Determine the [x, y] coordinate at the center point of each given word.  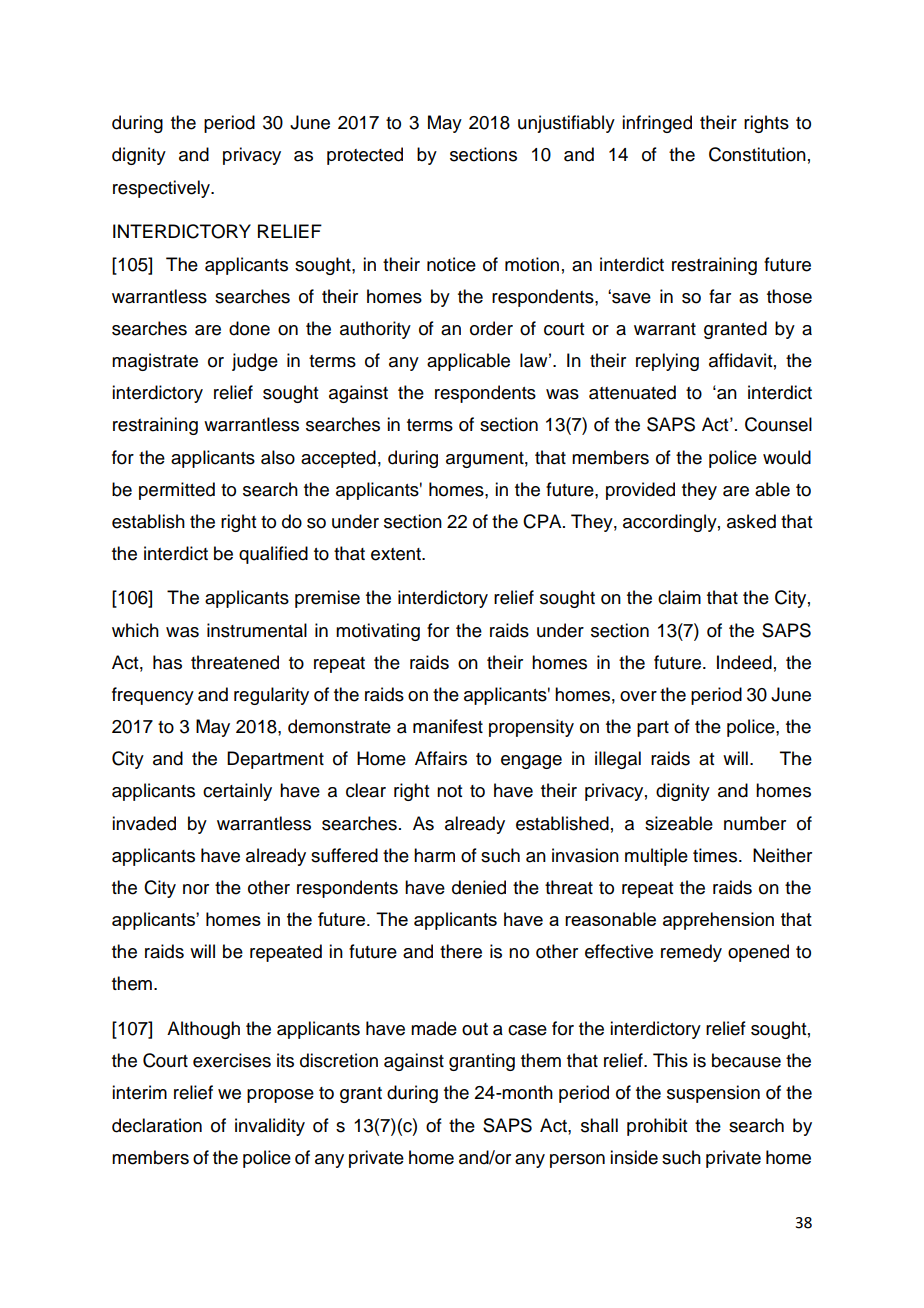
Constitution [757, 154]
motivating [378, 632]
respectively [163, 189]
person [577, 1161]
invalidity [270, 1127]
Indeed [744, 662]
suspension [713, 1094]
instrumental [257, 630]
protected [365, 156]
